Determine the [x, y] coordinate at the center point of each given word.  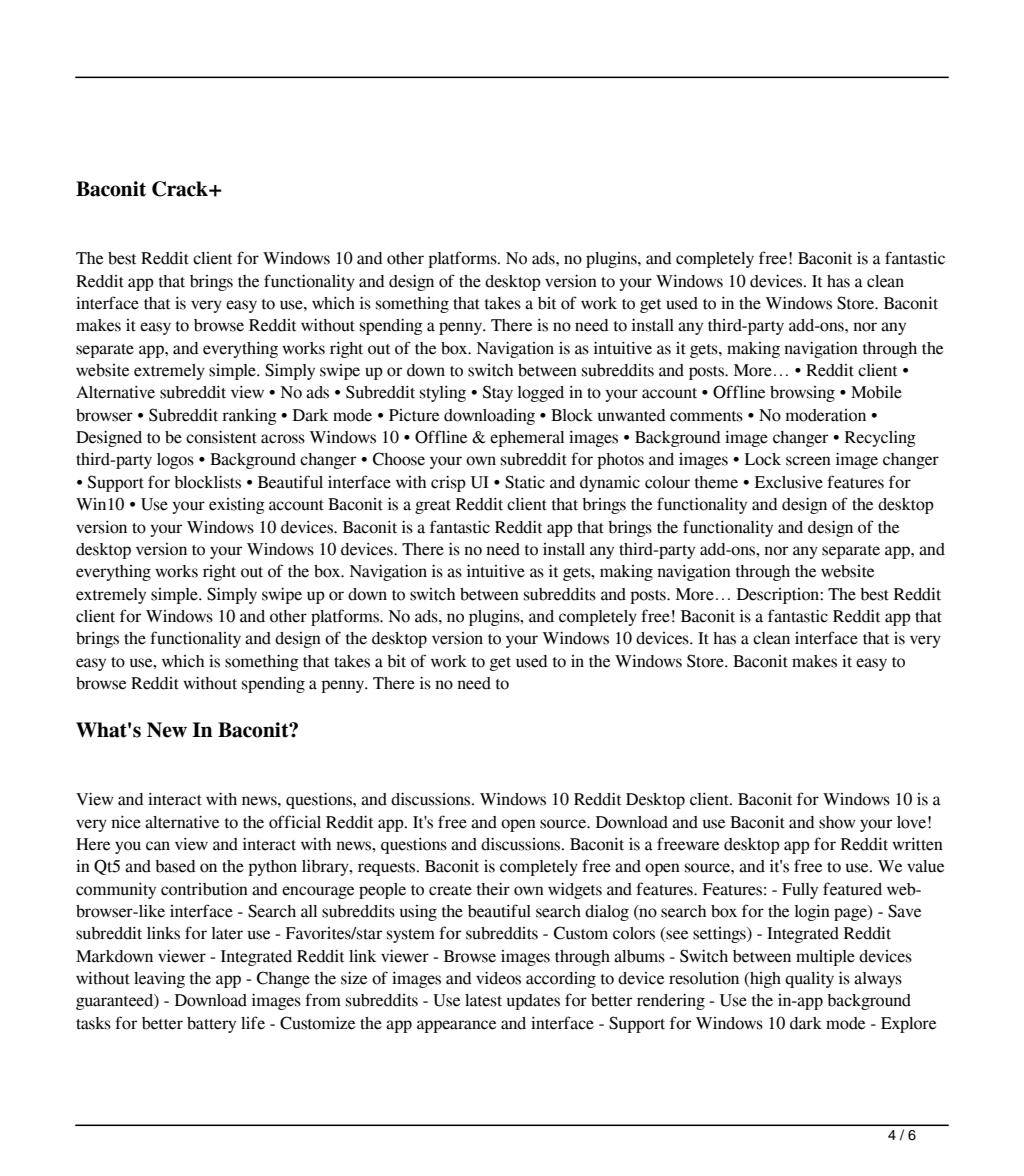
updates [533, 1002]
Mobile [876, 392]
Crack [181, 189]
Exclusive [789, 482]
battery [211, 1025]
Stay [498, 393]
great [433, 507]
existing [237, 505]
